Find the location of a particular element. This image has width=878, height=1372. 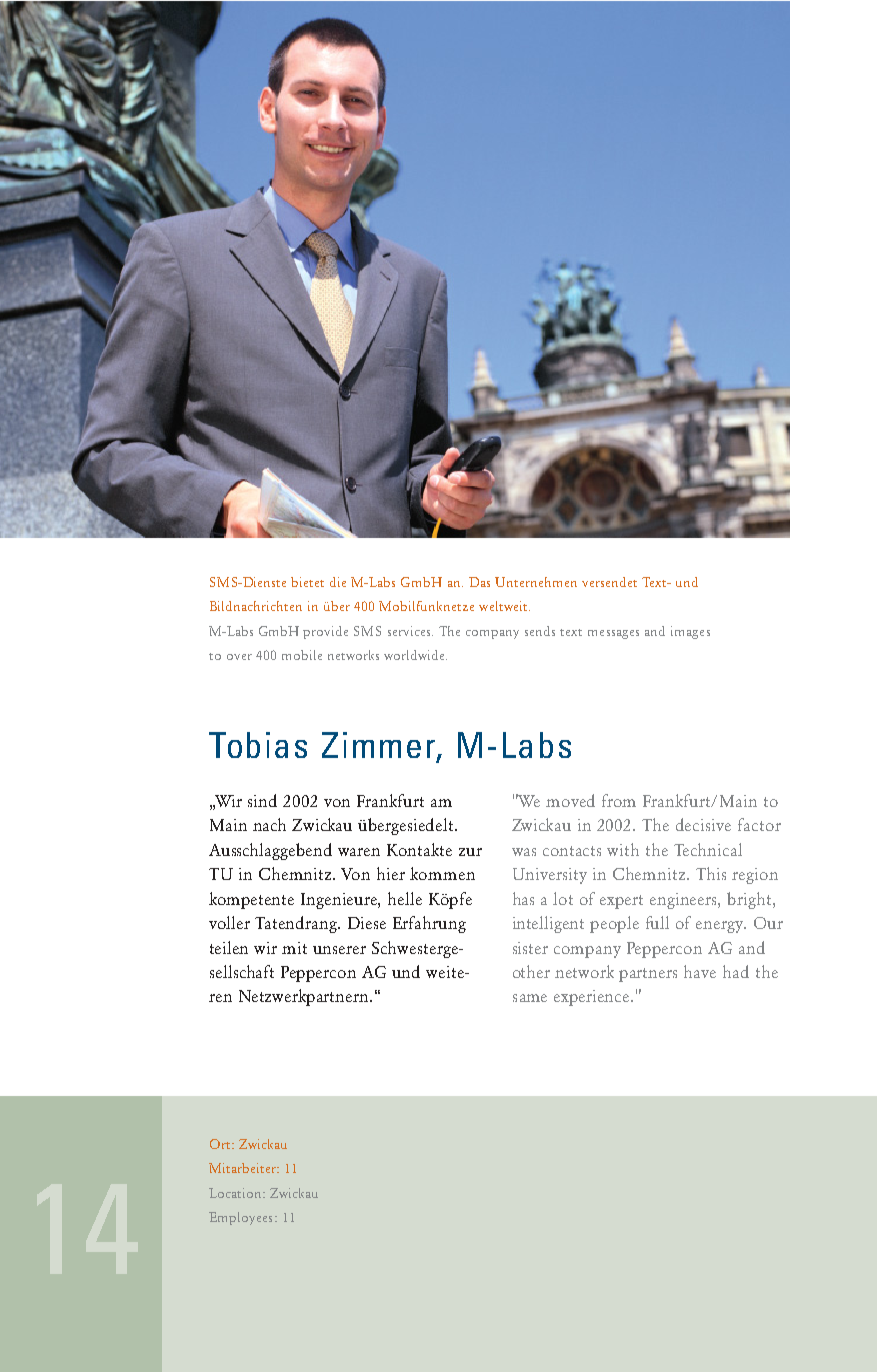

have is located at coordinates (700, 971).
